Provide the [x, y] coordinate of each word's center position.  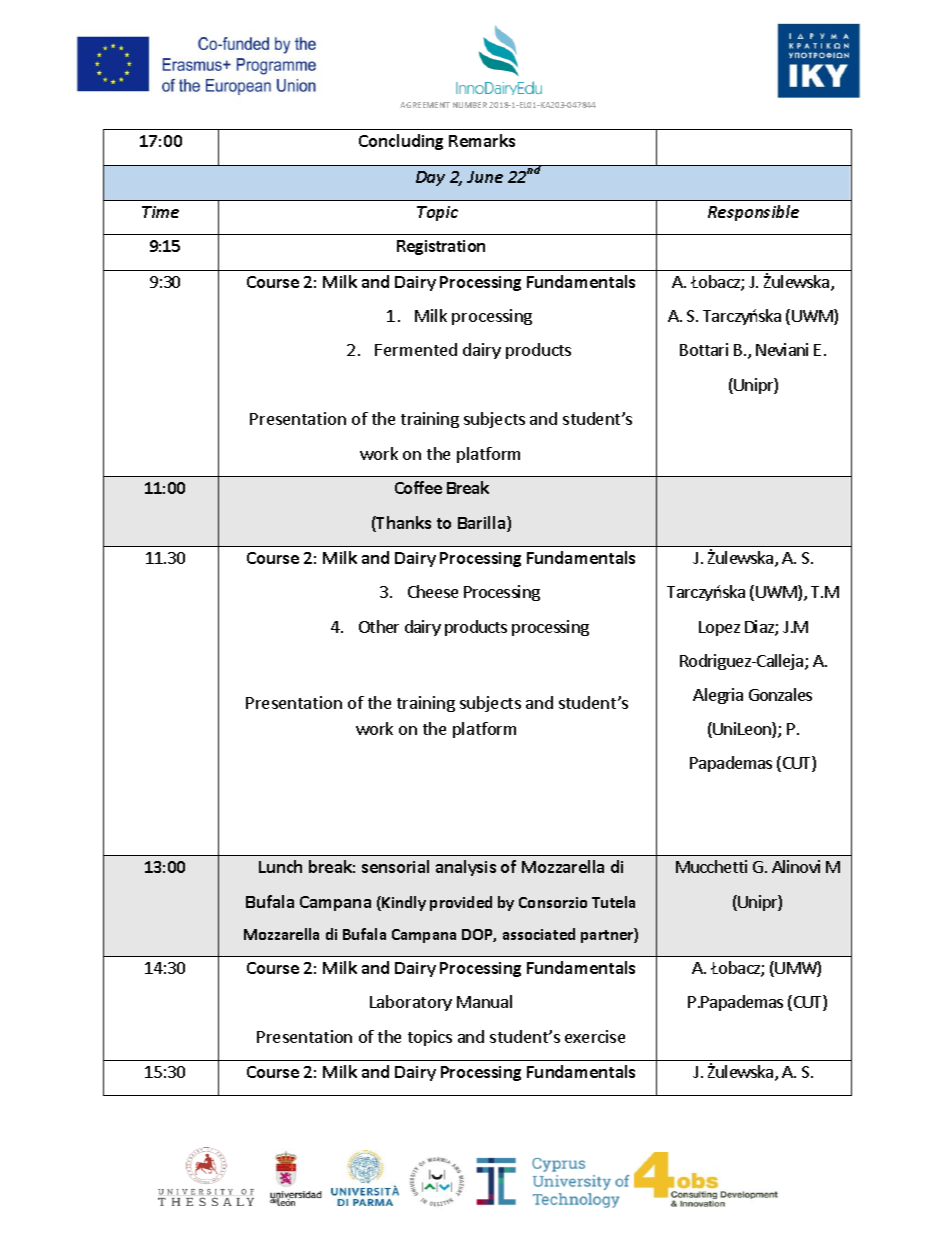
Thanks [403, 524]
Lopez [719, 628]
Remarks [482, 140]
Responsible [753, 213]
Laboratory [411, 1003]
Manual [484, 1001]
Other [379, 626]
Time [160, 212]
